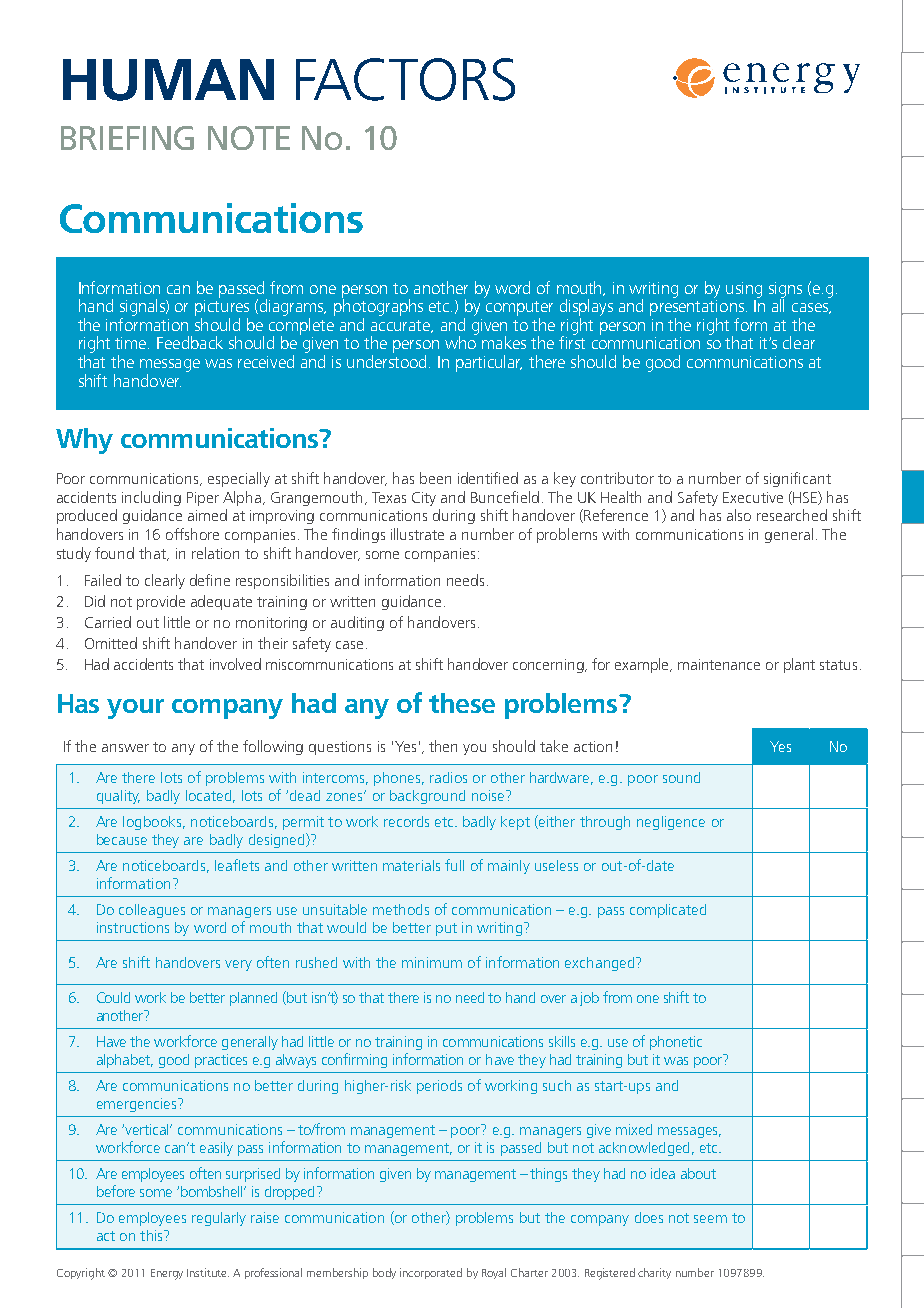  Describe the element at coordinates (462, 703) in the image. I see `these` at that location.
